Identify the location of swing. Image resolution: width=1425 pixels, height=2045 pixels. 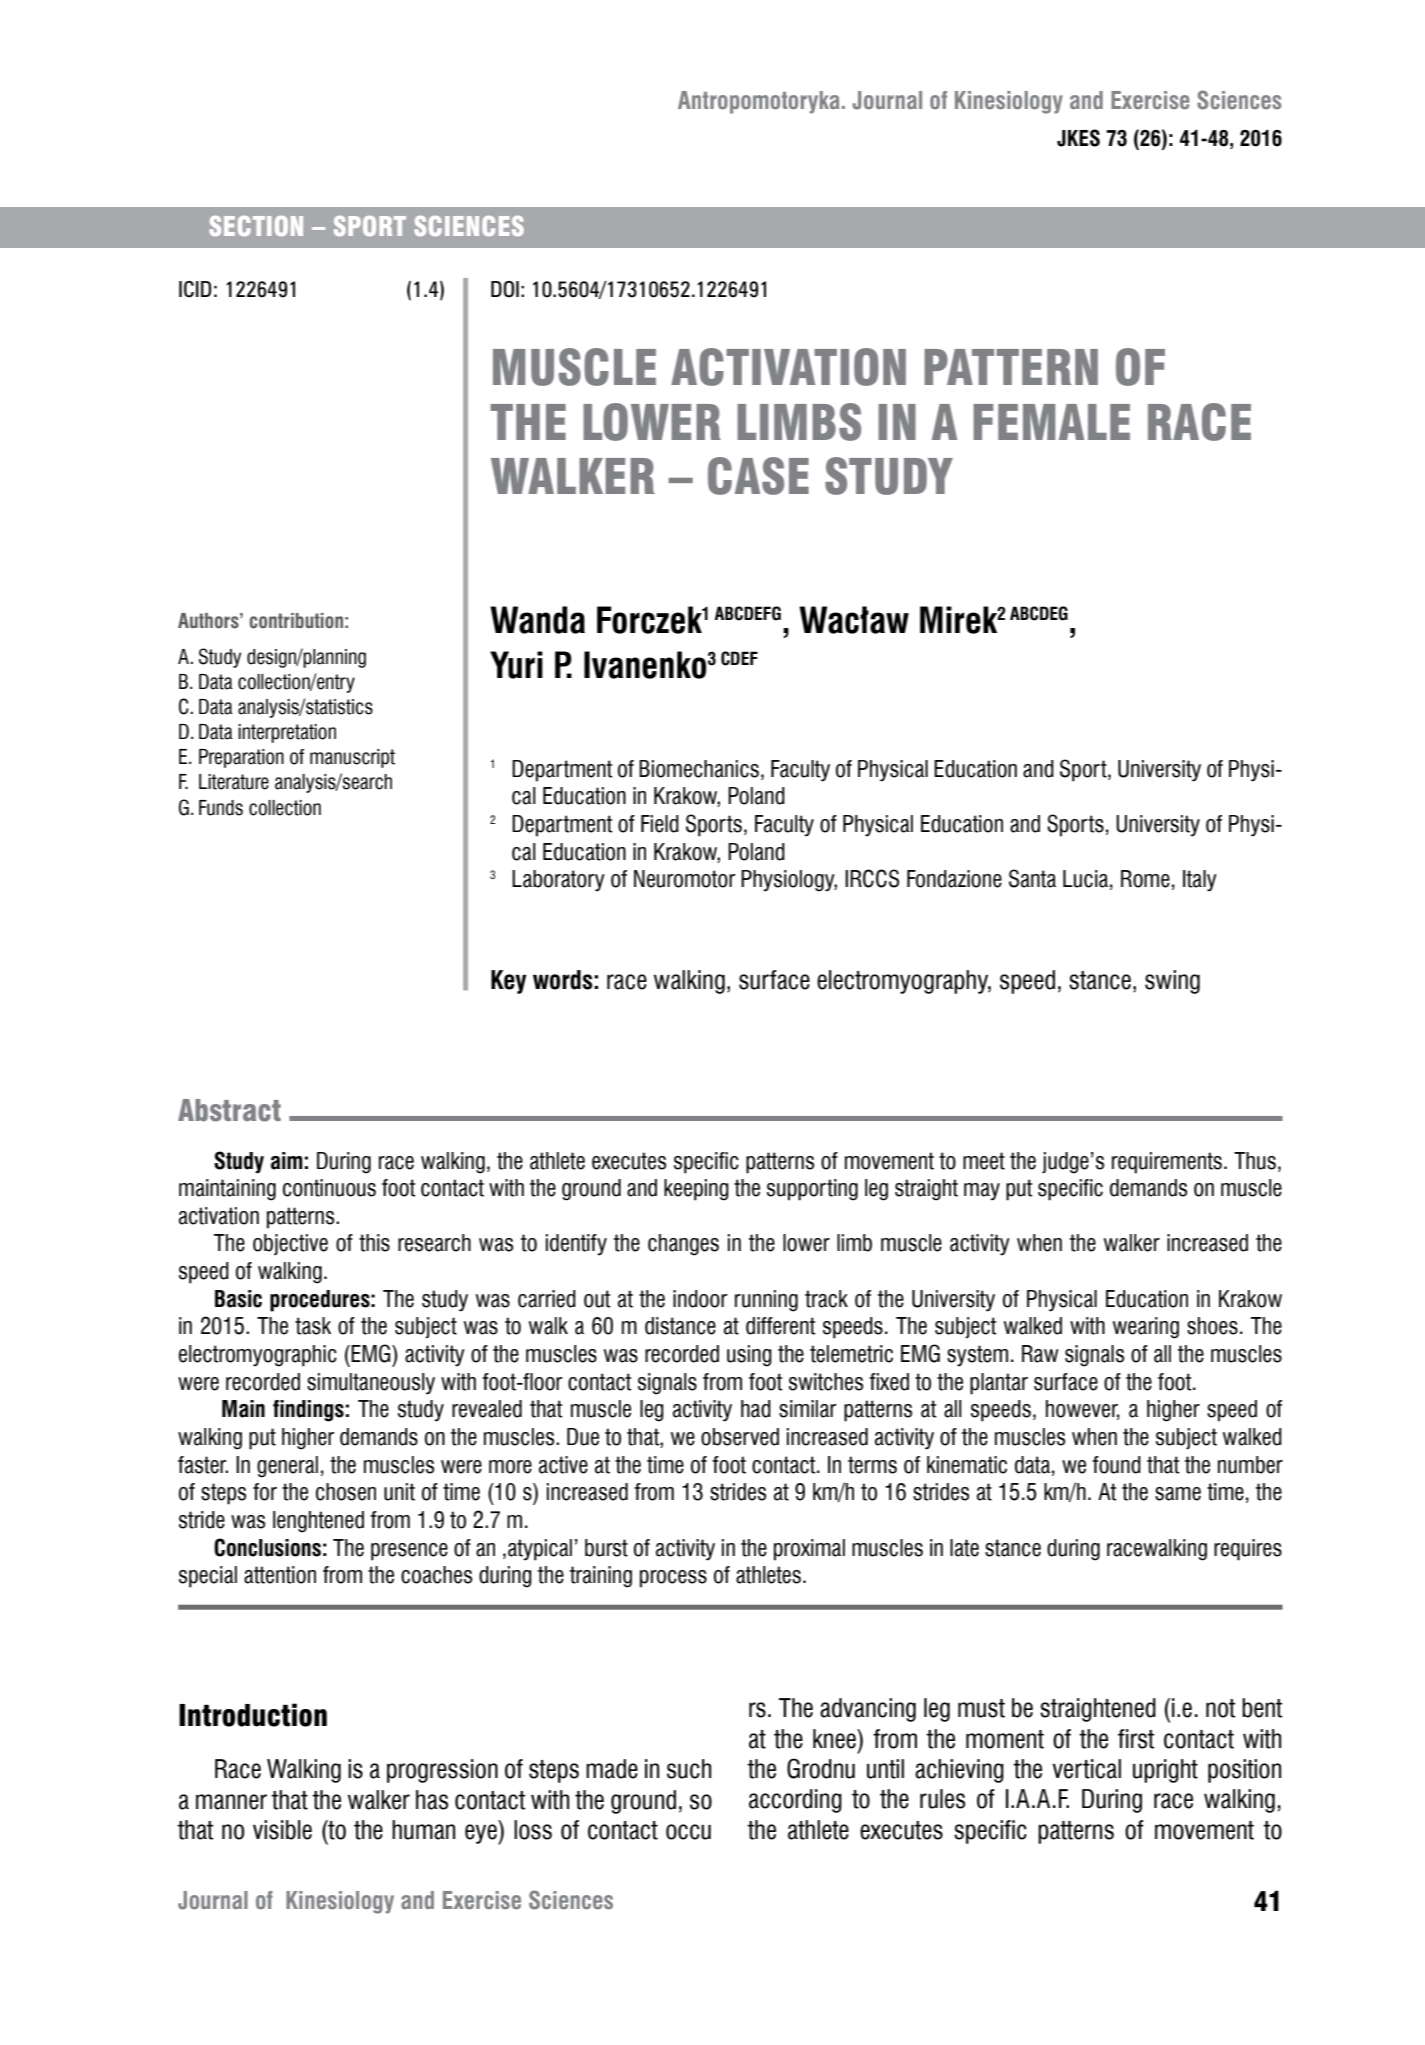
(1172, 982).
